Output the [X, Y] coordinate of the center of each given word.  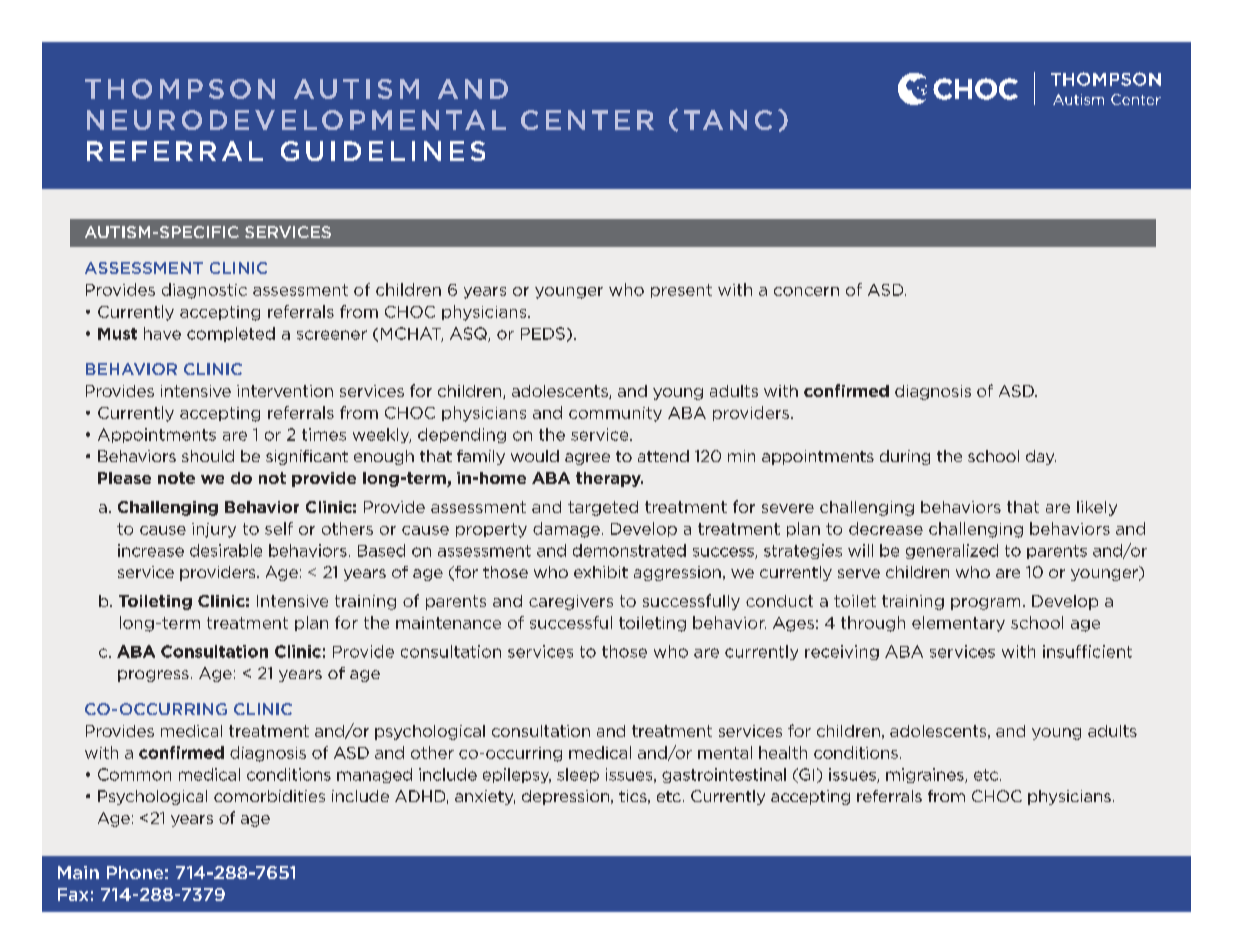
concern [806, 291]
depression [567, 797]
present [681, 291]
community [615, 414]
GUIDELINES [383, 151]
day [1041, 457]
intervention [285, 391]
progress [153, 676]
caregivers [571, 602]
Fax [73, 894]
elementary [958, 624]
